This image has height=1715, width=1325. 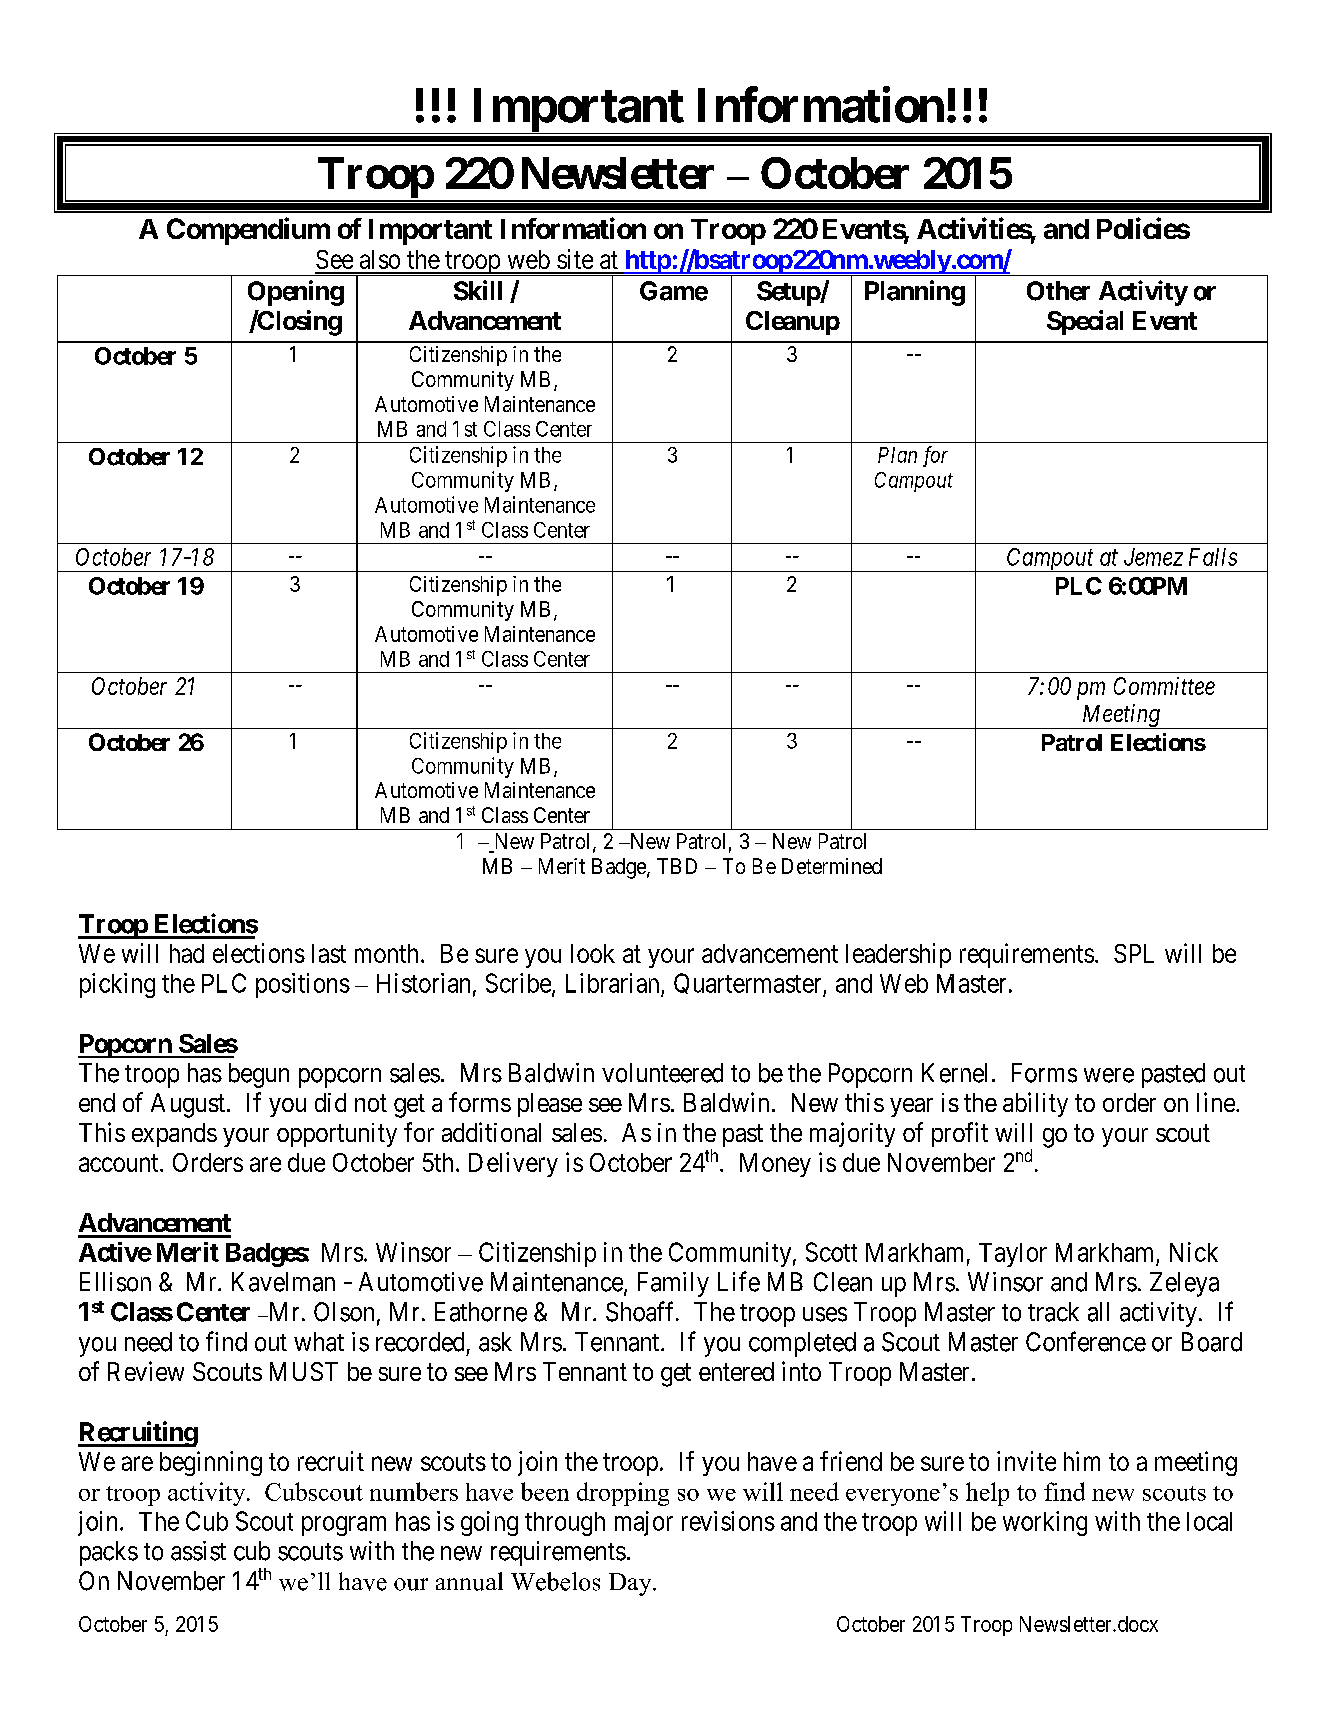 I want to click on Falls, so click(x=1213, y=557).
